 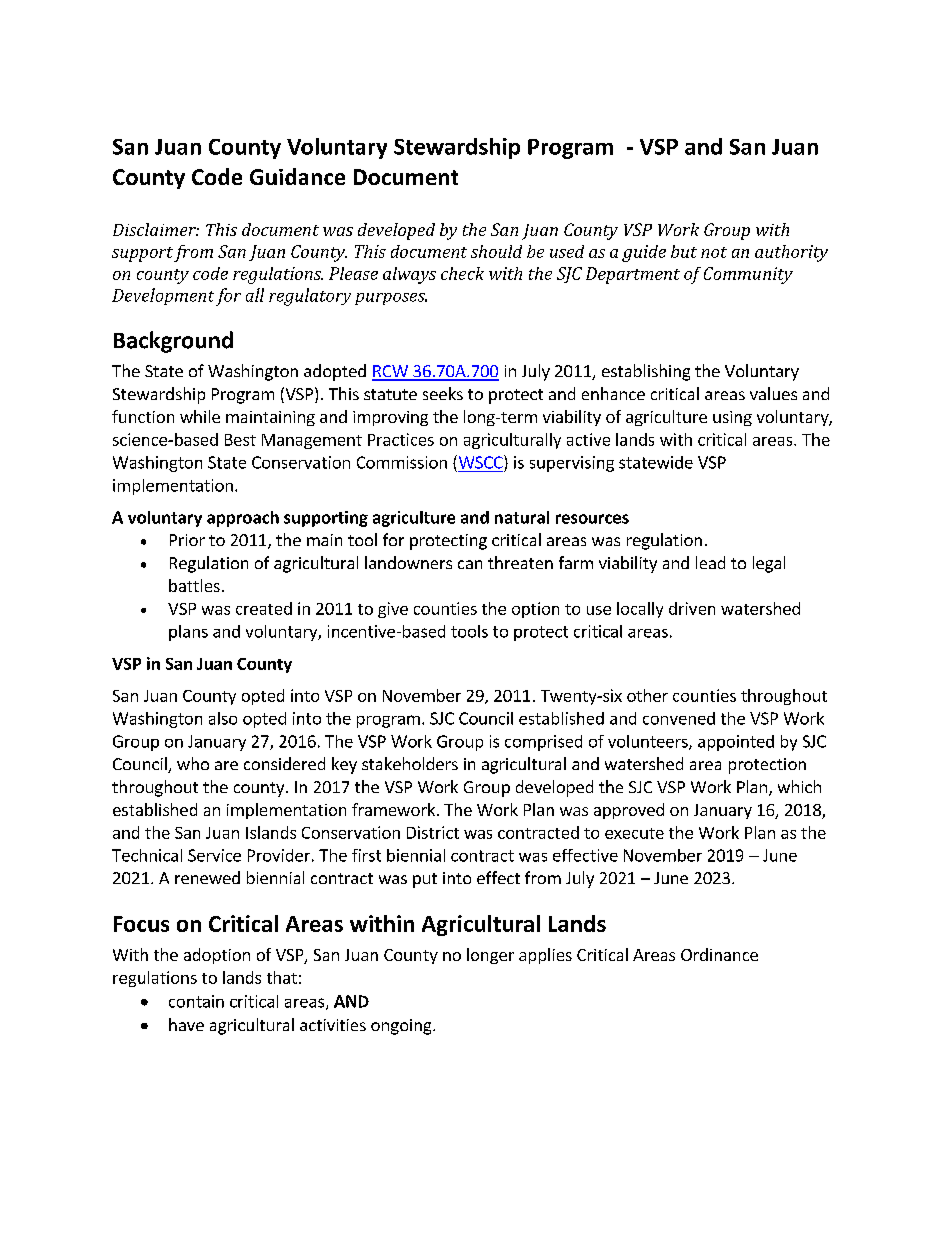 What do you see at coordinates (194, 585) in the screenshot?
I see `battles` at bounding box center [194, 585].
